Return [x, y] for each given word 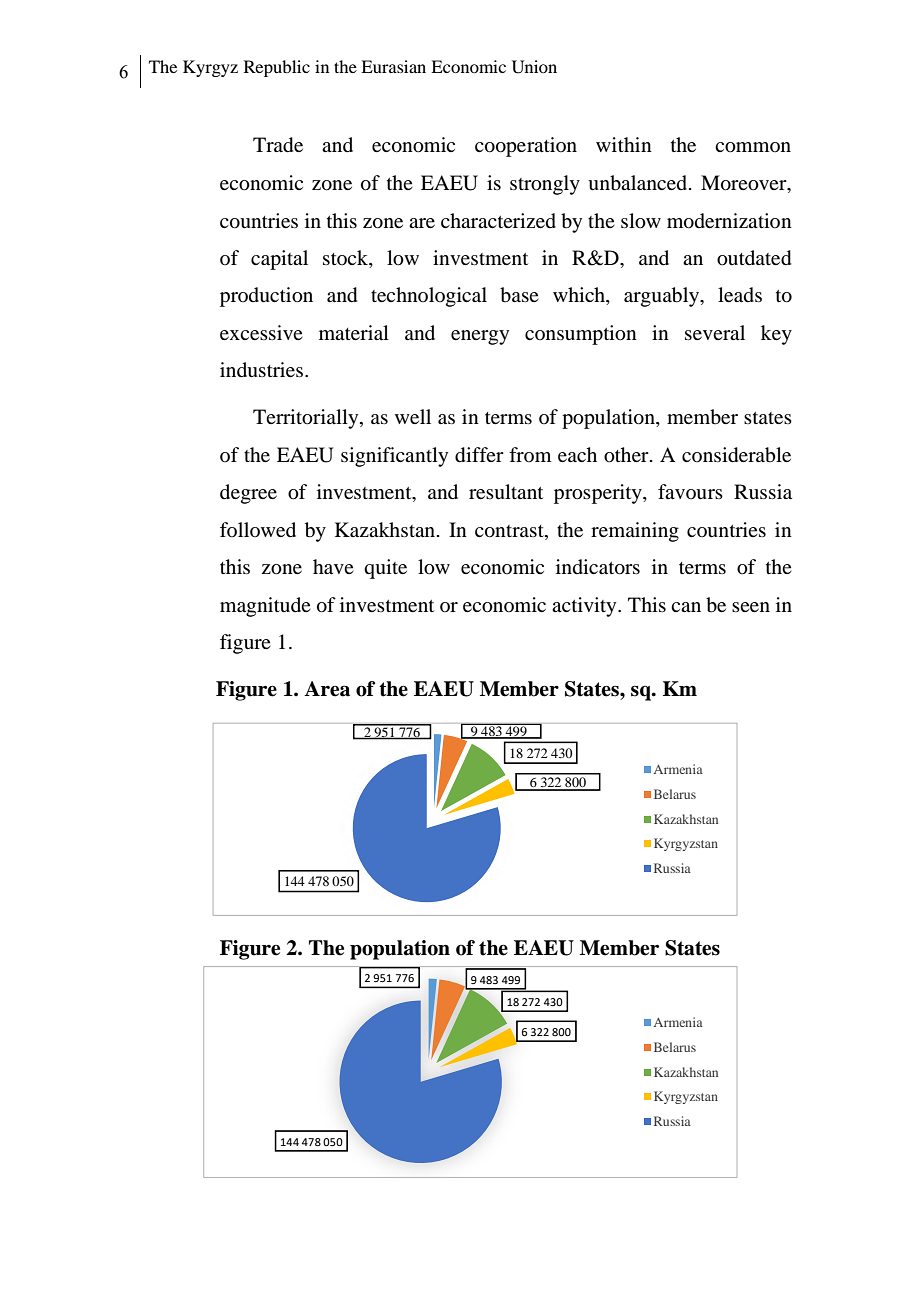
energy [480, 337]
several [715, 333]
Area [327, 689]
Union [534, 67]
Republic [277, 68]
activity [585, 607]
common [753, 147]
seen [751, 607]
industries [261, 370]
